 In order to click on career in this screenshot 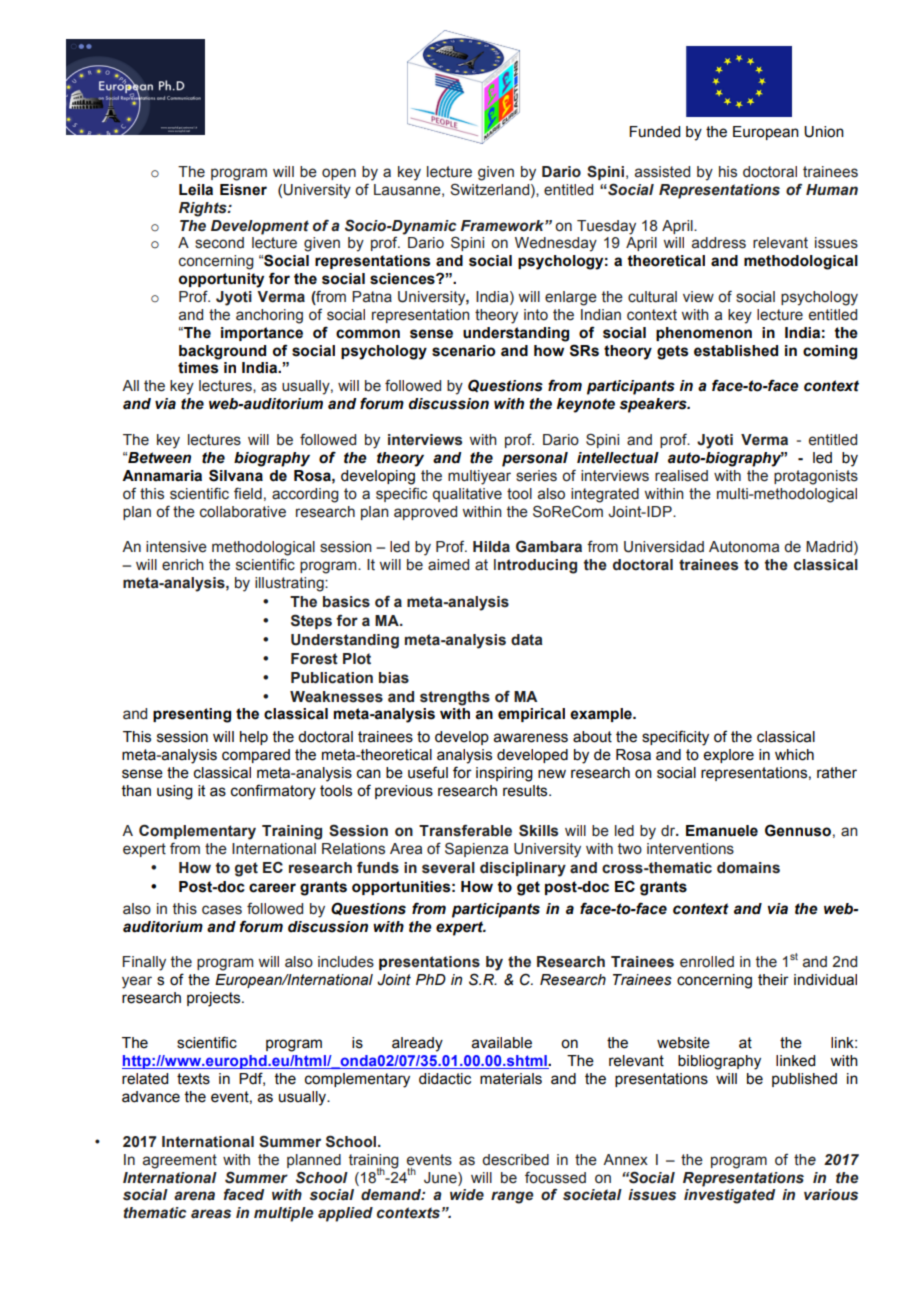, I will do `click(272, 888)`.
